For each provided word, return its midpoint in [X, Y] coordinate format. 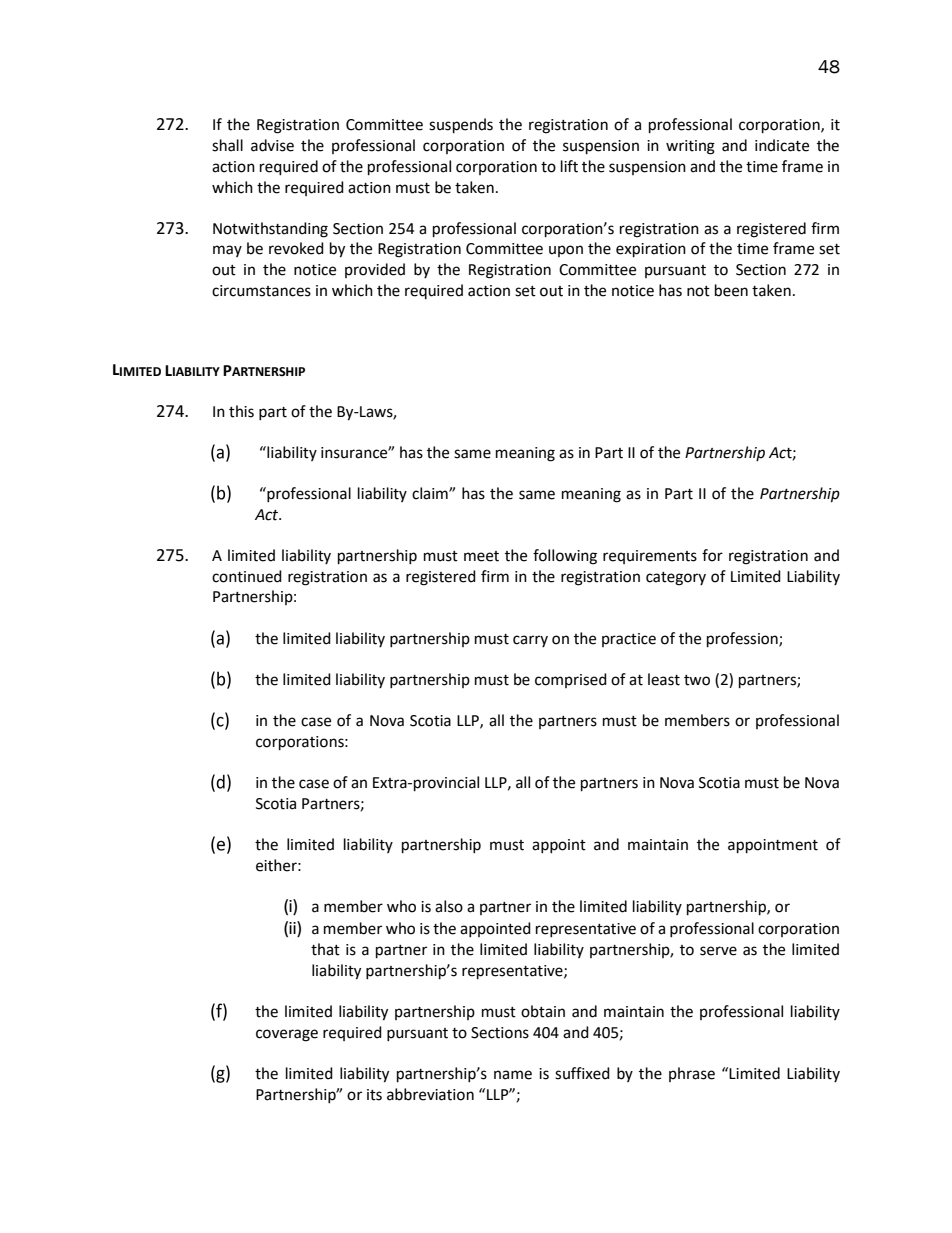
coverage [287, 1035]
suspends [461, 126]
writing [690, 147]
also [449, 906]
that [325, 949]
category [676, 579]
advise [272, 145]
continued [247, 576]
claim [431, 493]
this [241, 411]
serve [718, 951]
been [731, 290]
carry [530, 641]
